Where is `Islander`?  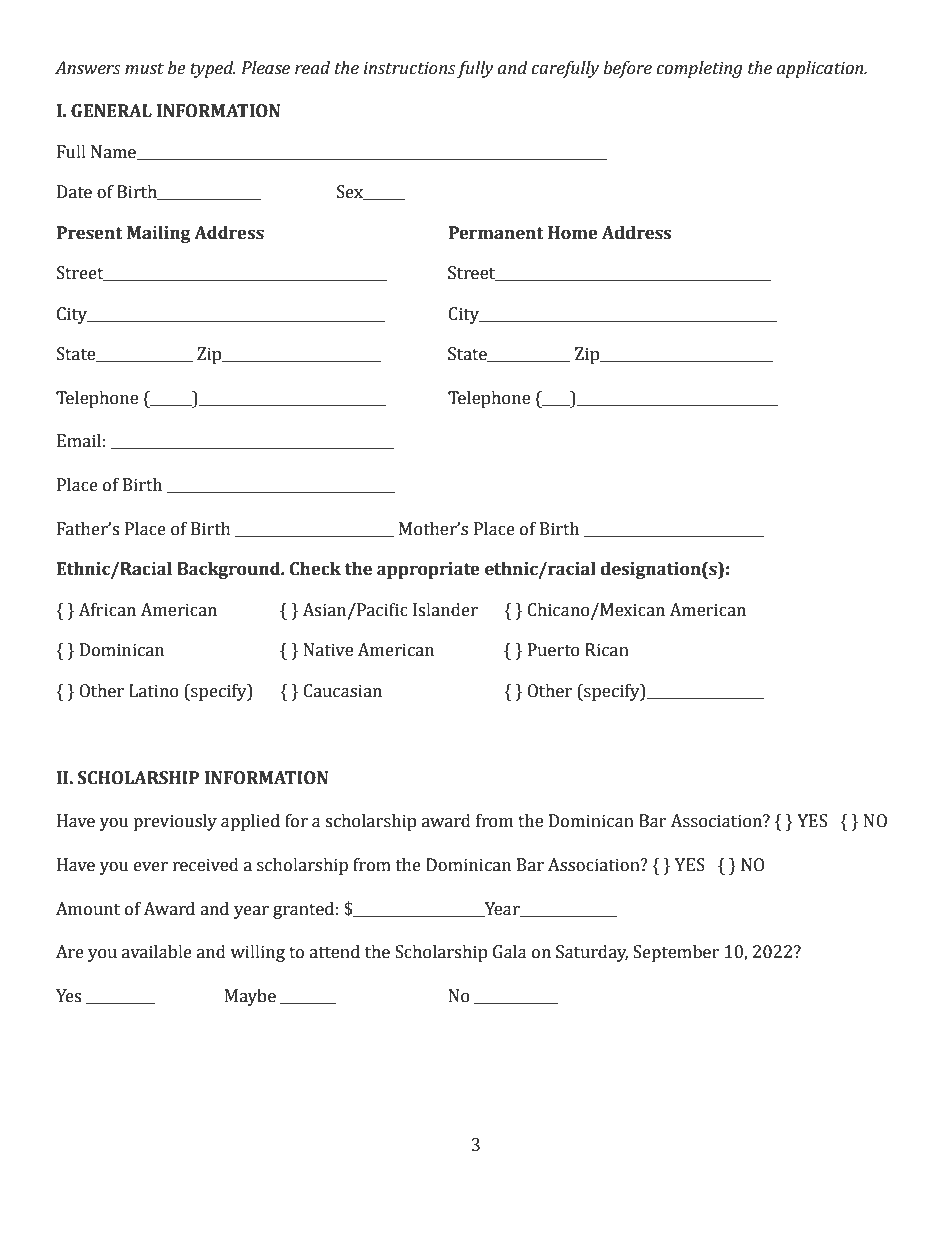
Islander is located at coordinates (445, 610).
